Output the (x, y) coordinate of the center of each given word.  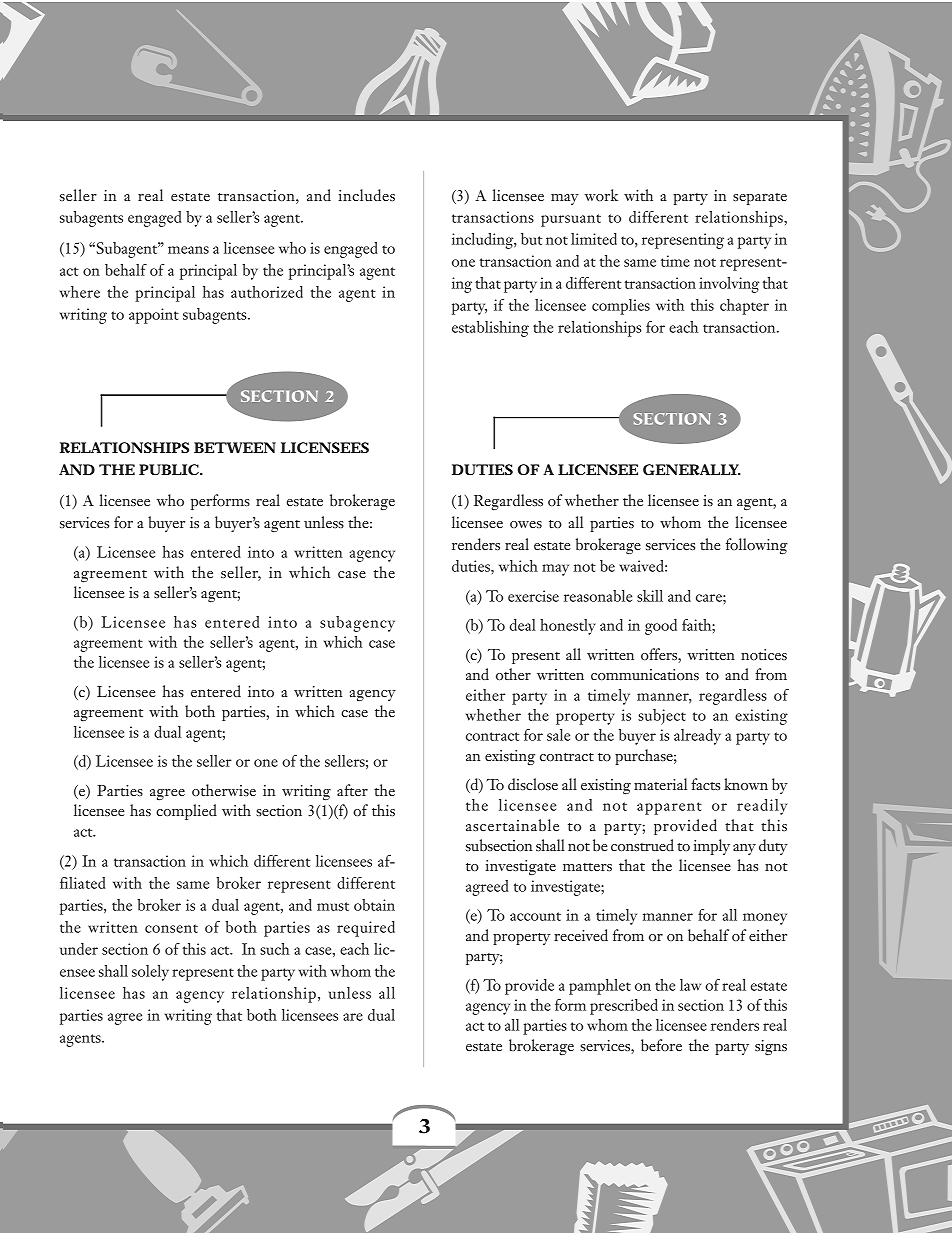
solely (150, 973)
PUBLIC (169, 469)
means (188, 250)
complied (186, 812)
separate (760, 199)
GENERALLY (692, 469)
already (697, 737)
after (352, 790)
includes (366, 195)
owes (526, 524)
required (366, 929)
